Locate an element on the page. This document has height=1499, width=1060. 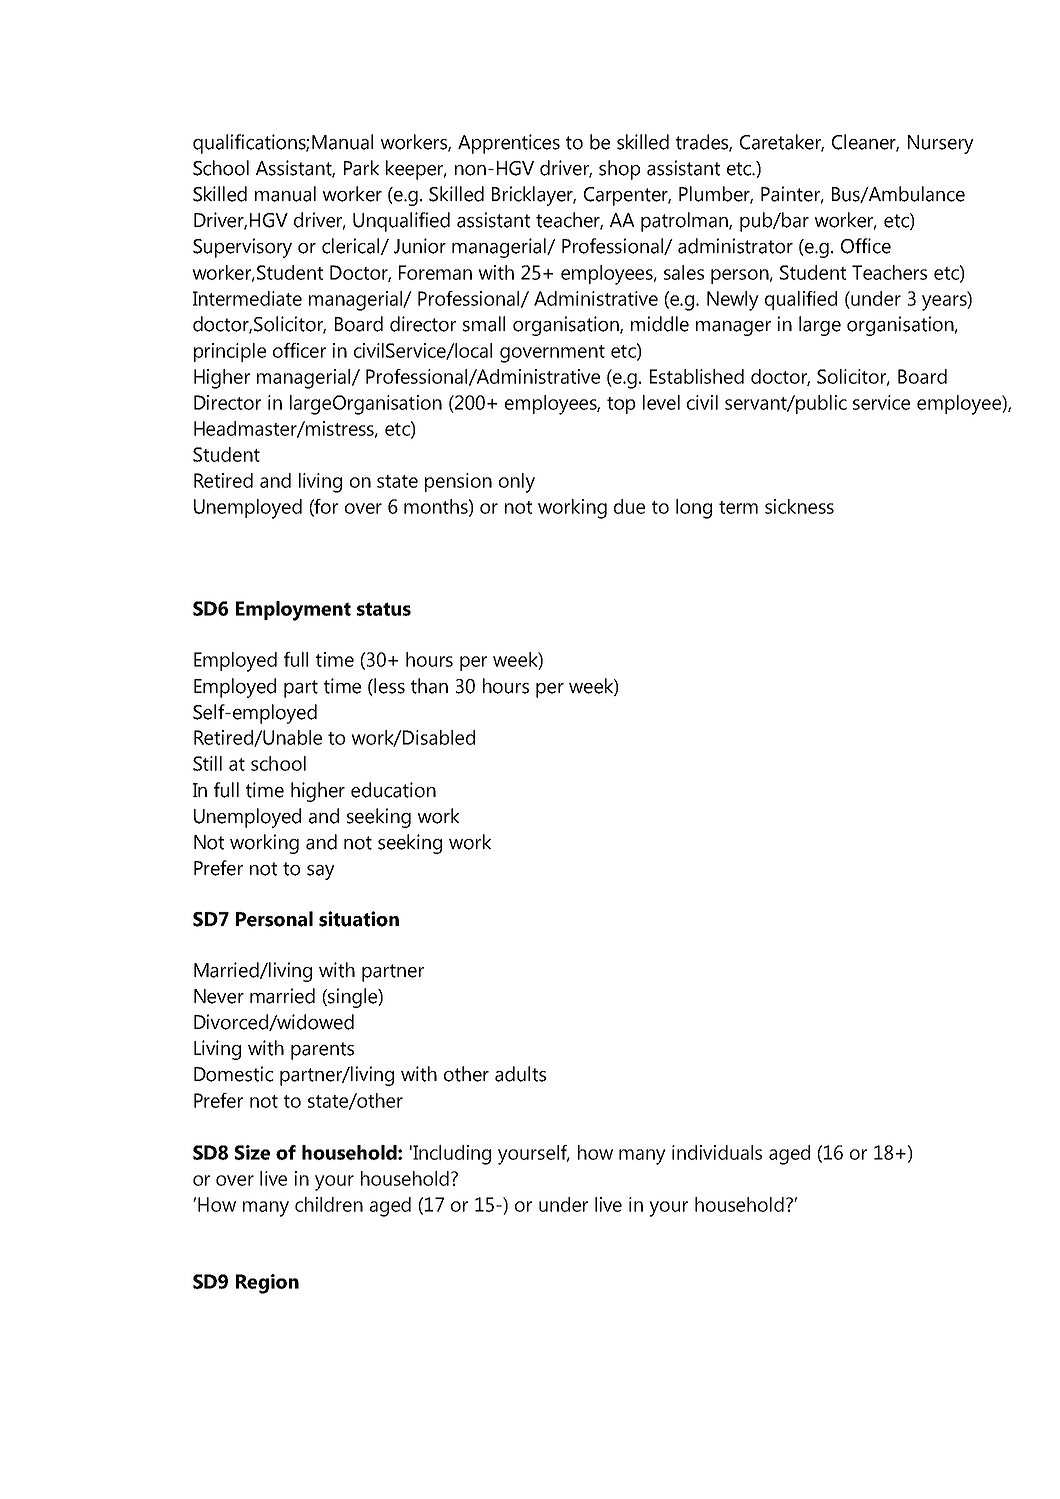
Cleaner is located at coordinates (865, 143).
